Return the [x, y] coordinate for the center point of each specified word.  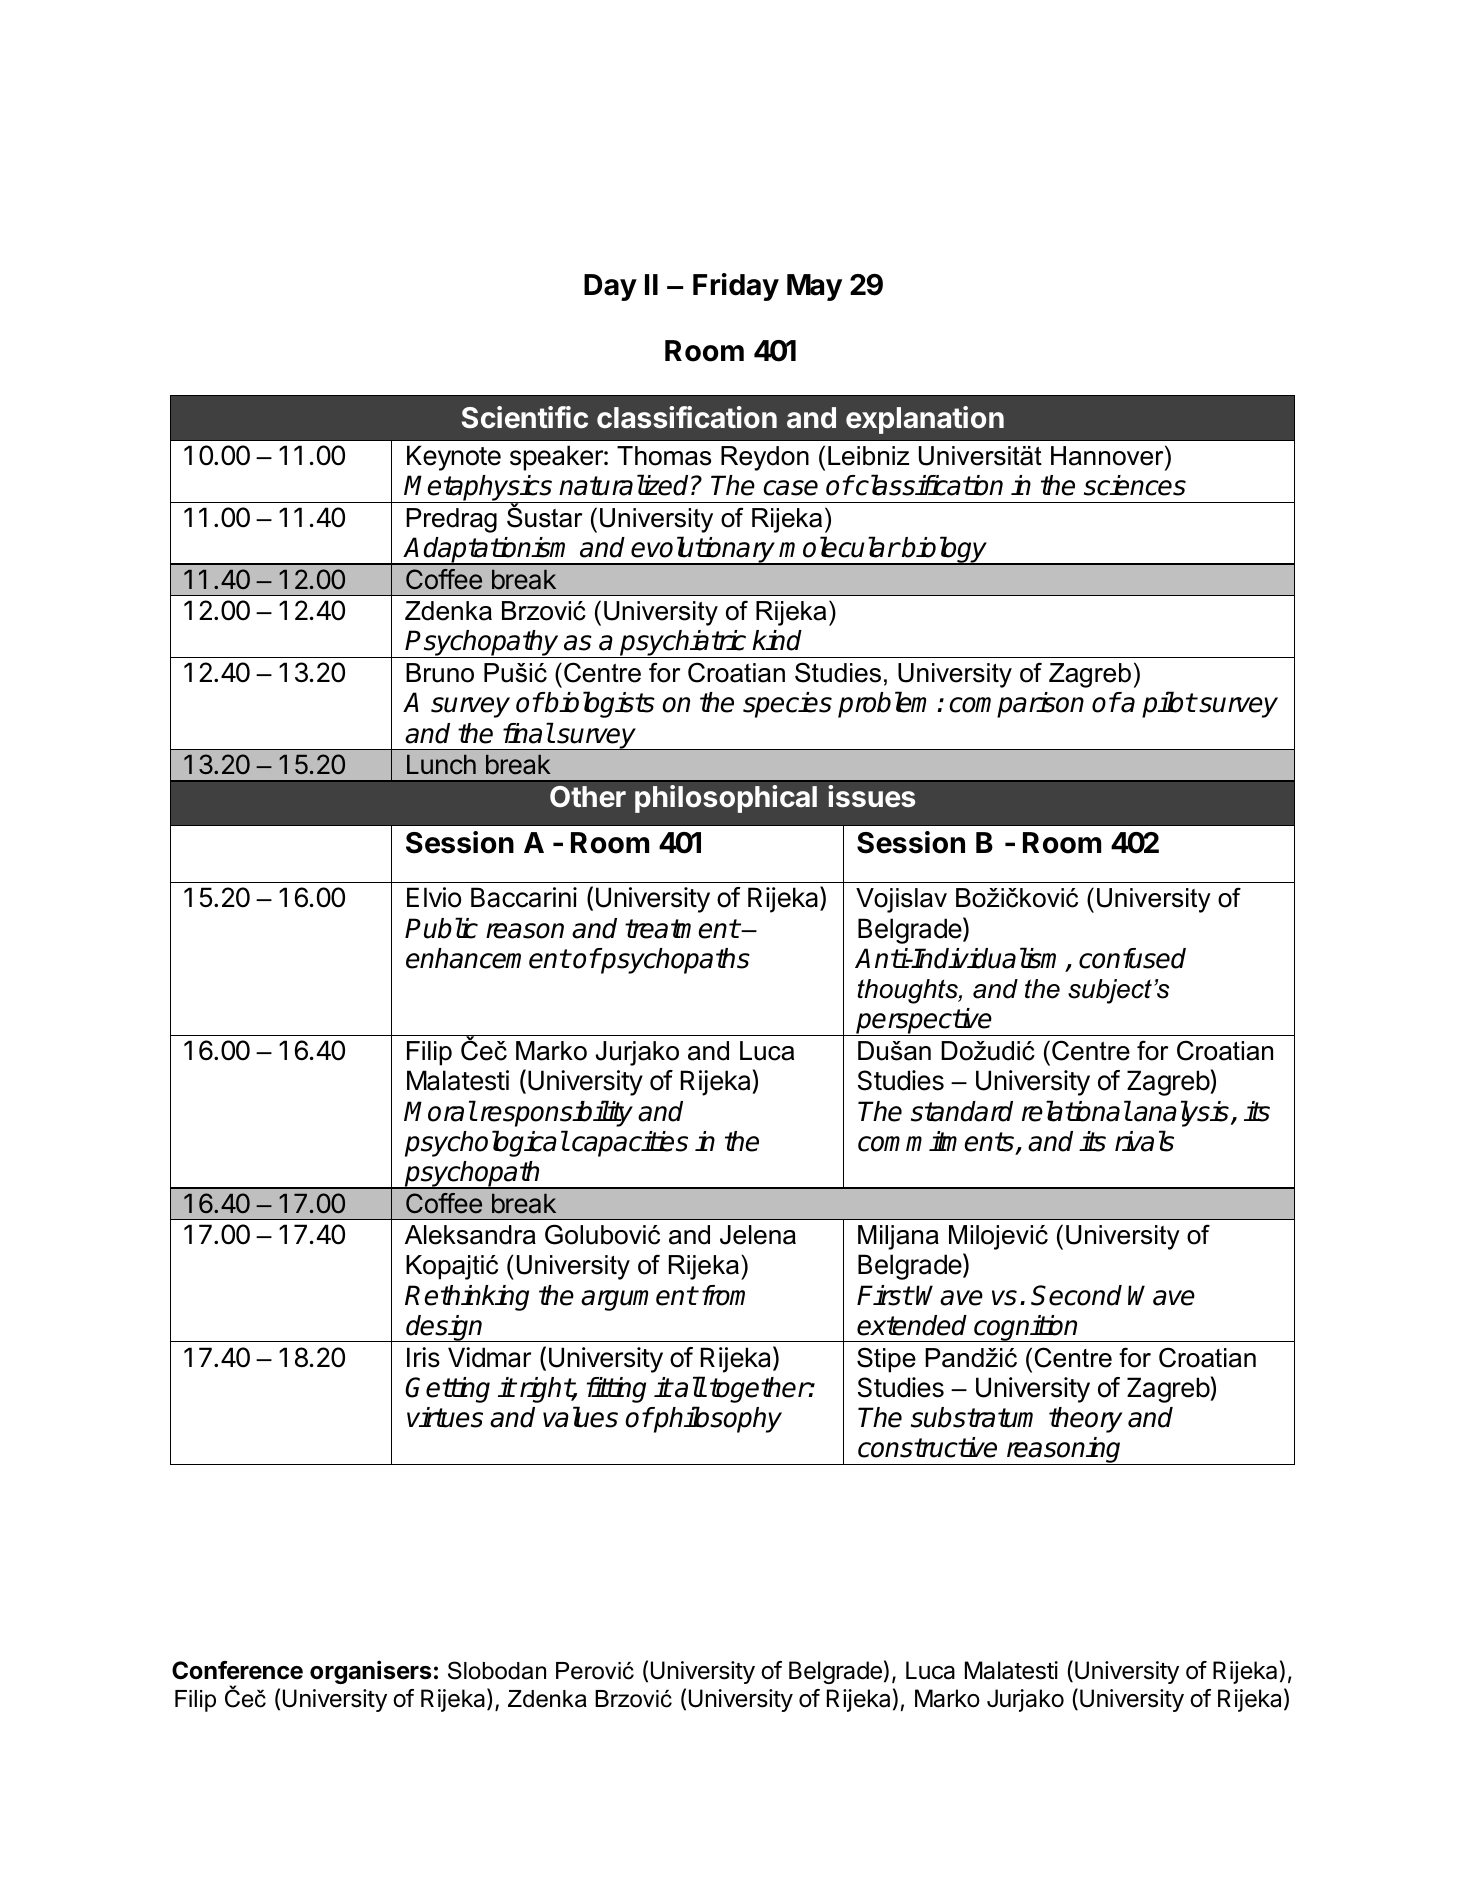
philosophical [726, 799]
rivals [1144, 1141]
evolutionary [703, 551]
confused [1132, 958]
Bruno [440, 673]
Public [441, 928]
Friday [736, 287]
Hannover [1108, 455]
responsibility [557, 1113]
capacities [630, 1144]
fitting [616, 1390]
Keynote [454, 458]
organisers [370, 1672]
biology [944, 551]
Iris [423, 1357]
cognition [1026, 1328]
